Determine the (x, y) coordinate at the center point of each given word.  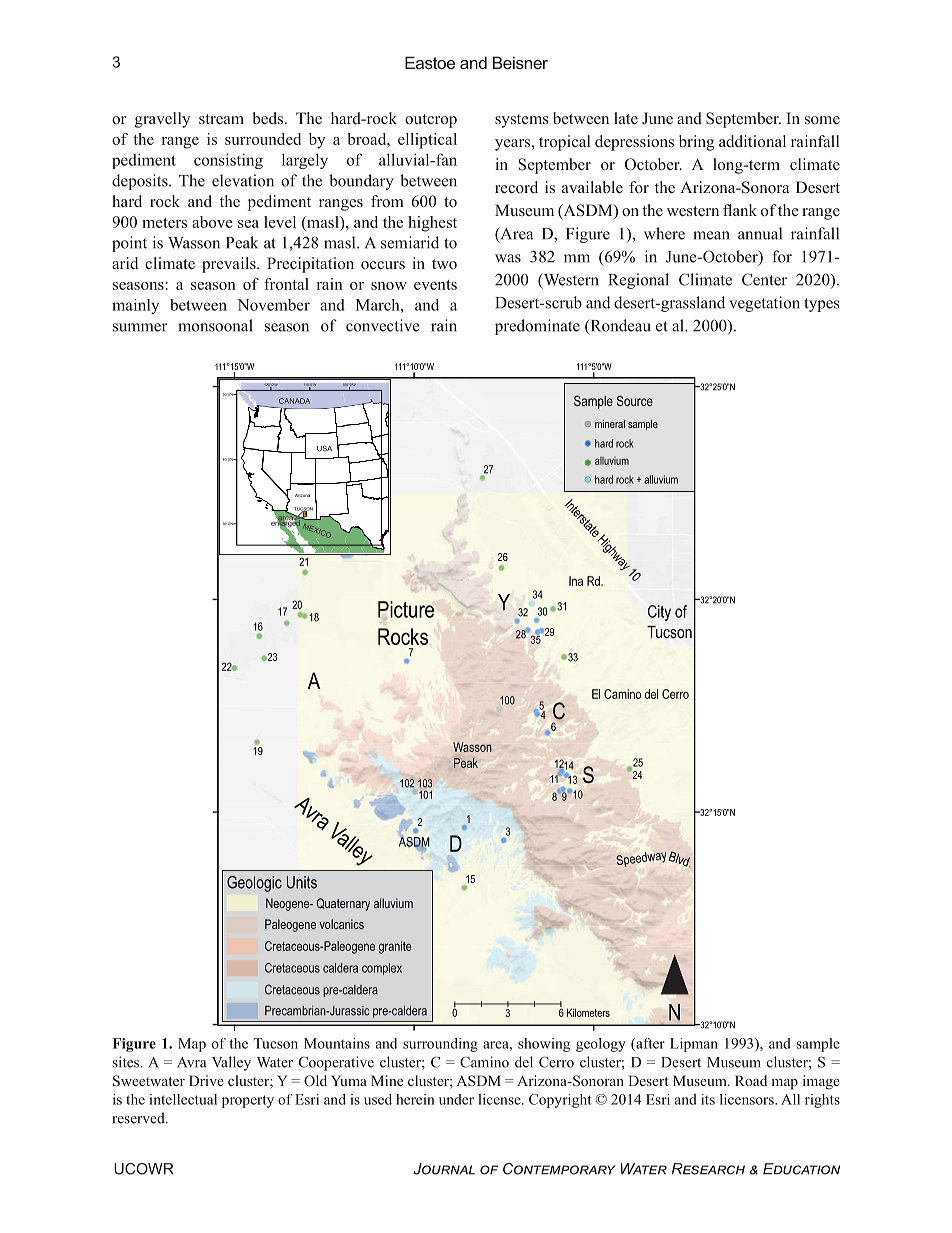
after (649, 1044)
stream (221, 119)
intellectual (183, 1099)
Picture (406, 610)
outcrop (431, 121)
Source (635, 400)
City (659, 613)
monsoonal (215, 325)
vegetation (764, 304)
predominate (537, 327)
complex (382, 969)
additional (752, 141)
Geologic (254, 884)
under (456, 1099)
